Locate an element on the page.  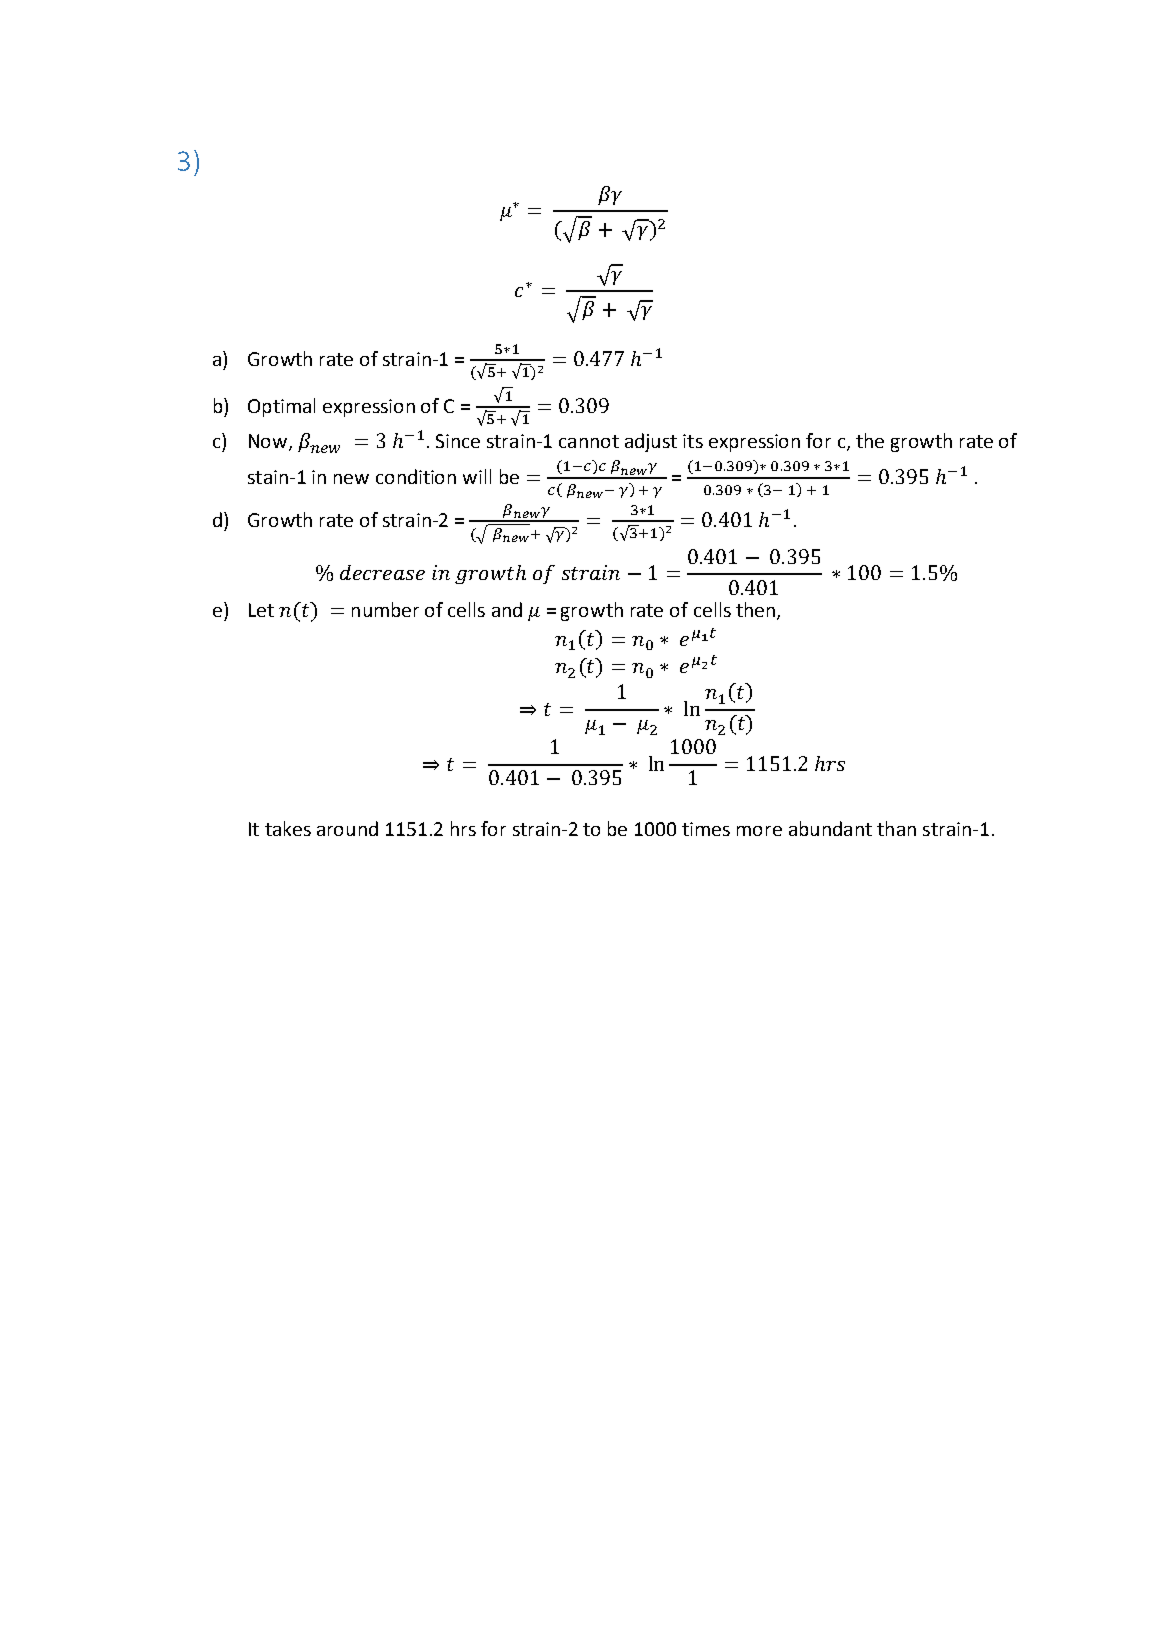
hrs is located at coordinates (463, 828).
